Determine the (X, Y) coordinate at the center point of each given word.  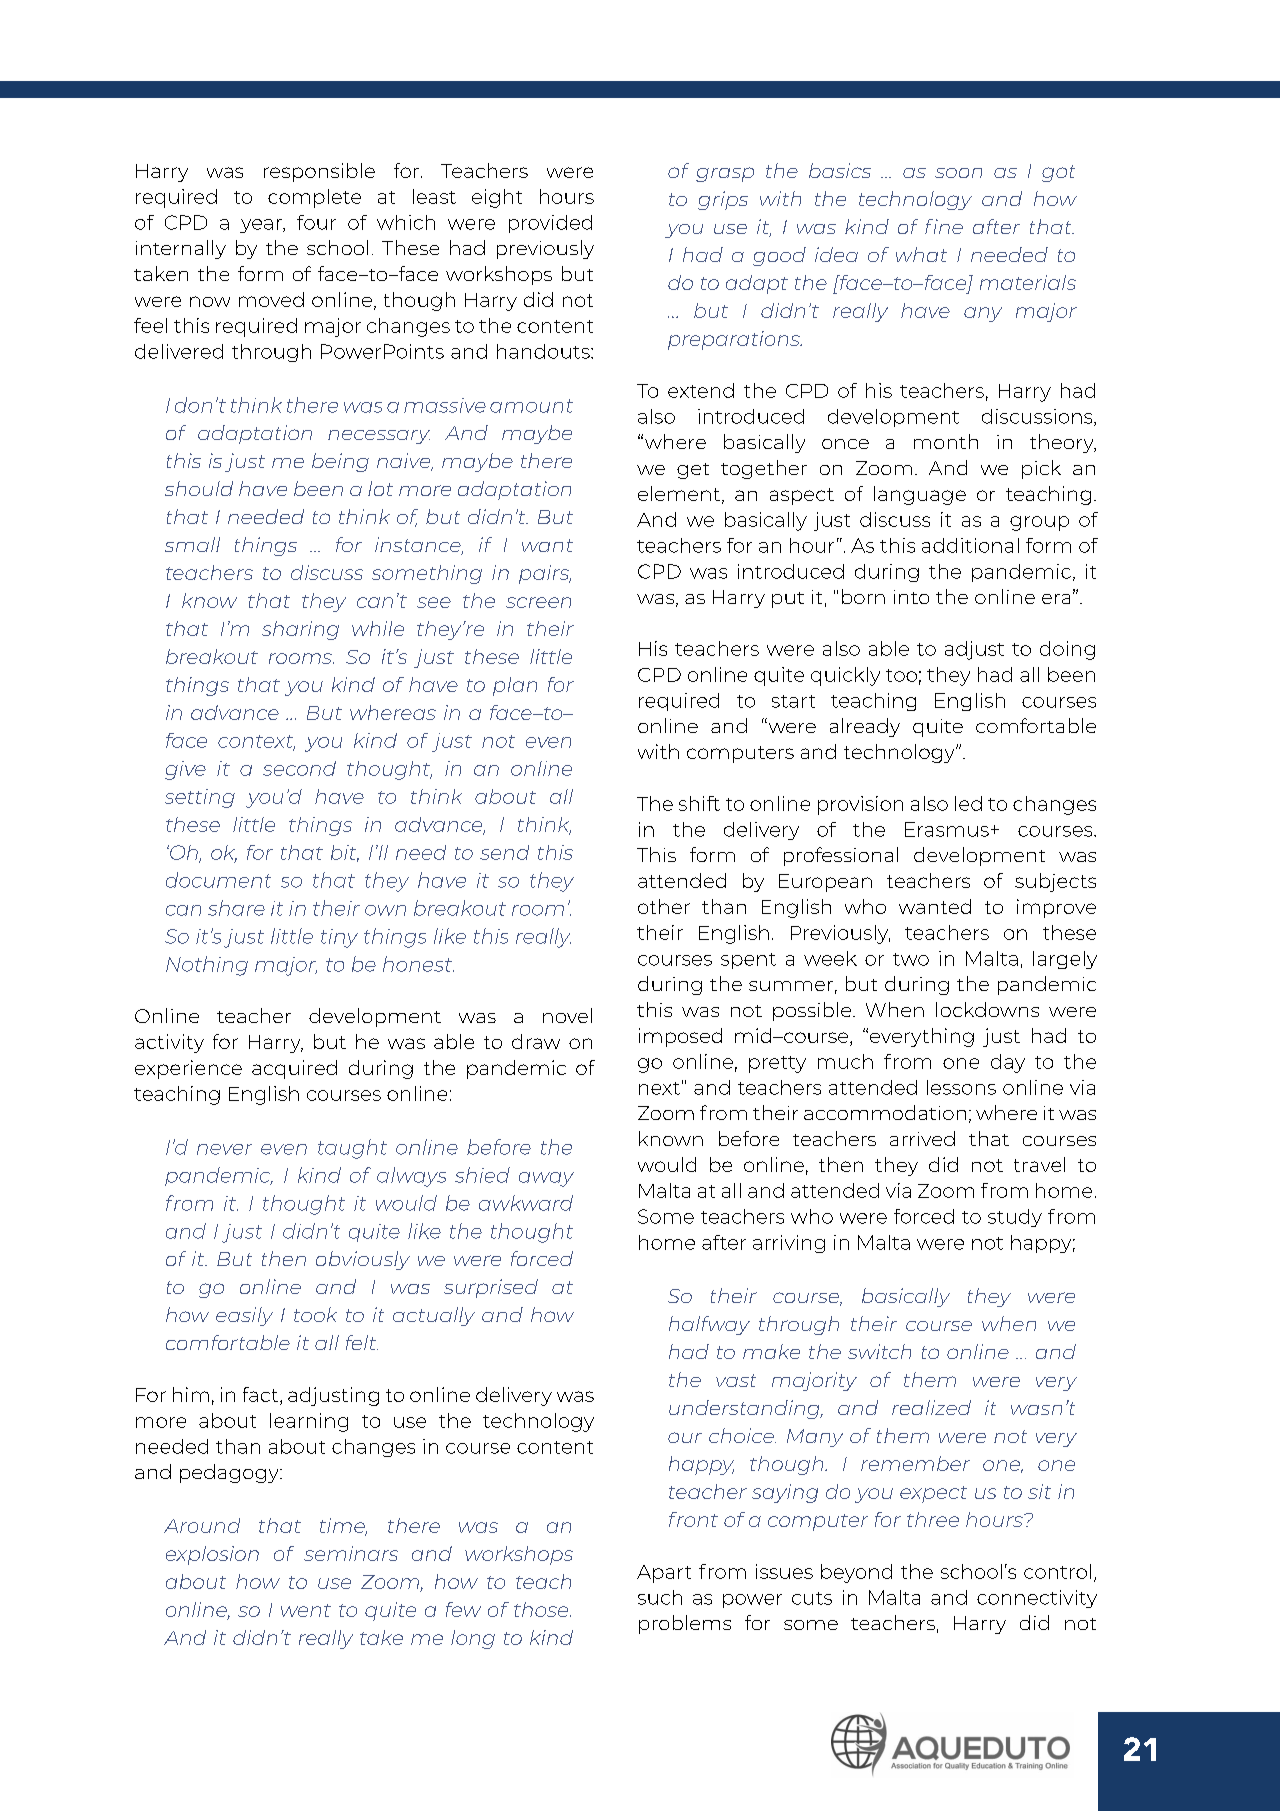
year (262, 226)
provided (550, 224)
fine (944, 226)
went (306, 1610)
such (660, 1597)
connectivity (1037, 1599)
